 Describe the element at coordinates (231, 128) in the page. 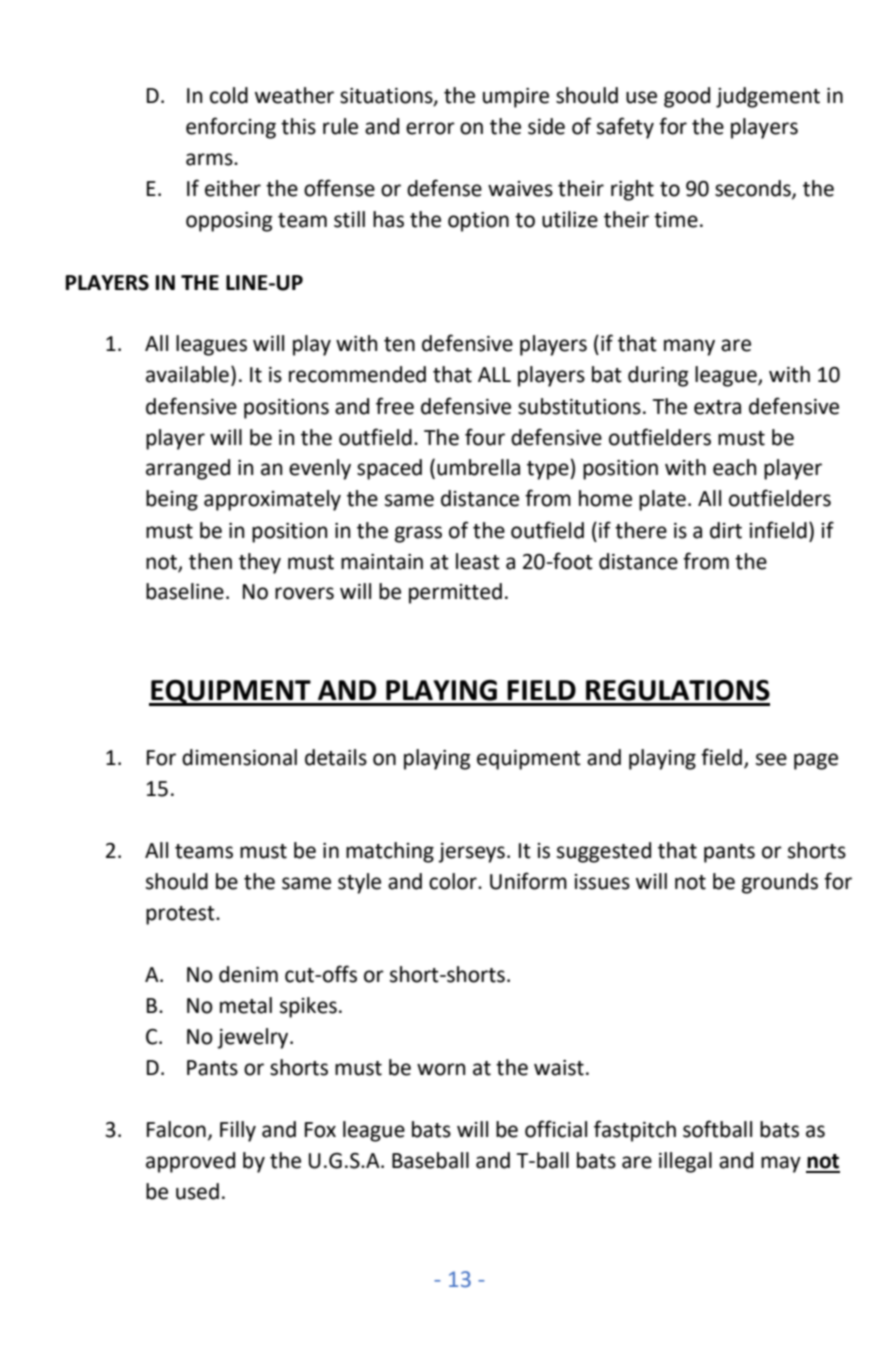

I see `enforcing` at that location.
